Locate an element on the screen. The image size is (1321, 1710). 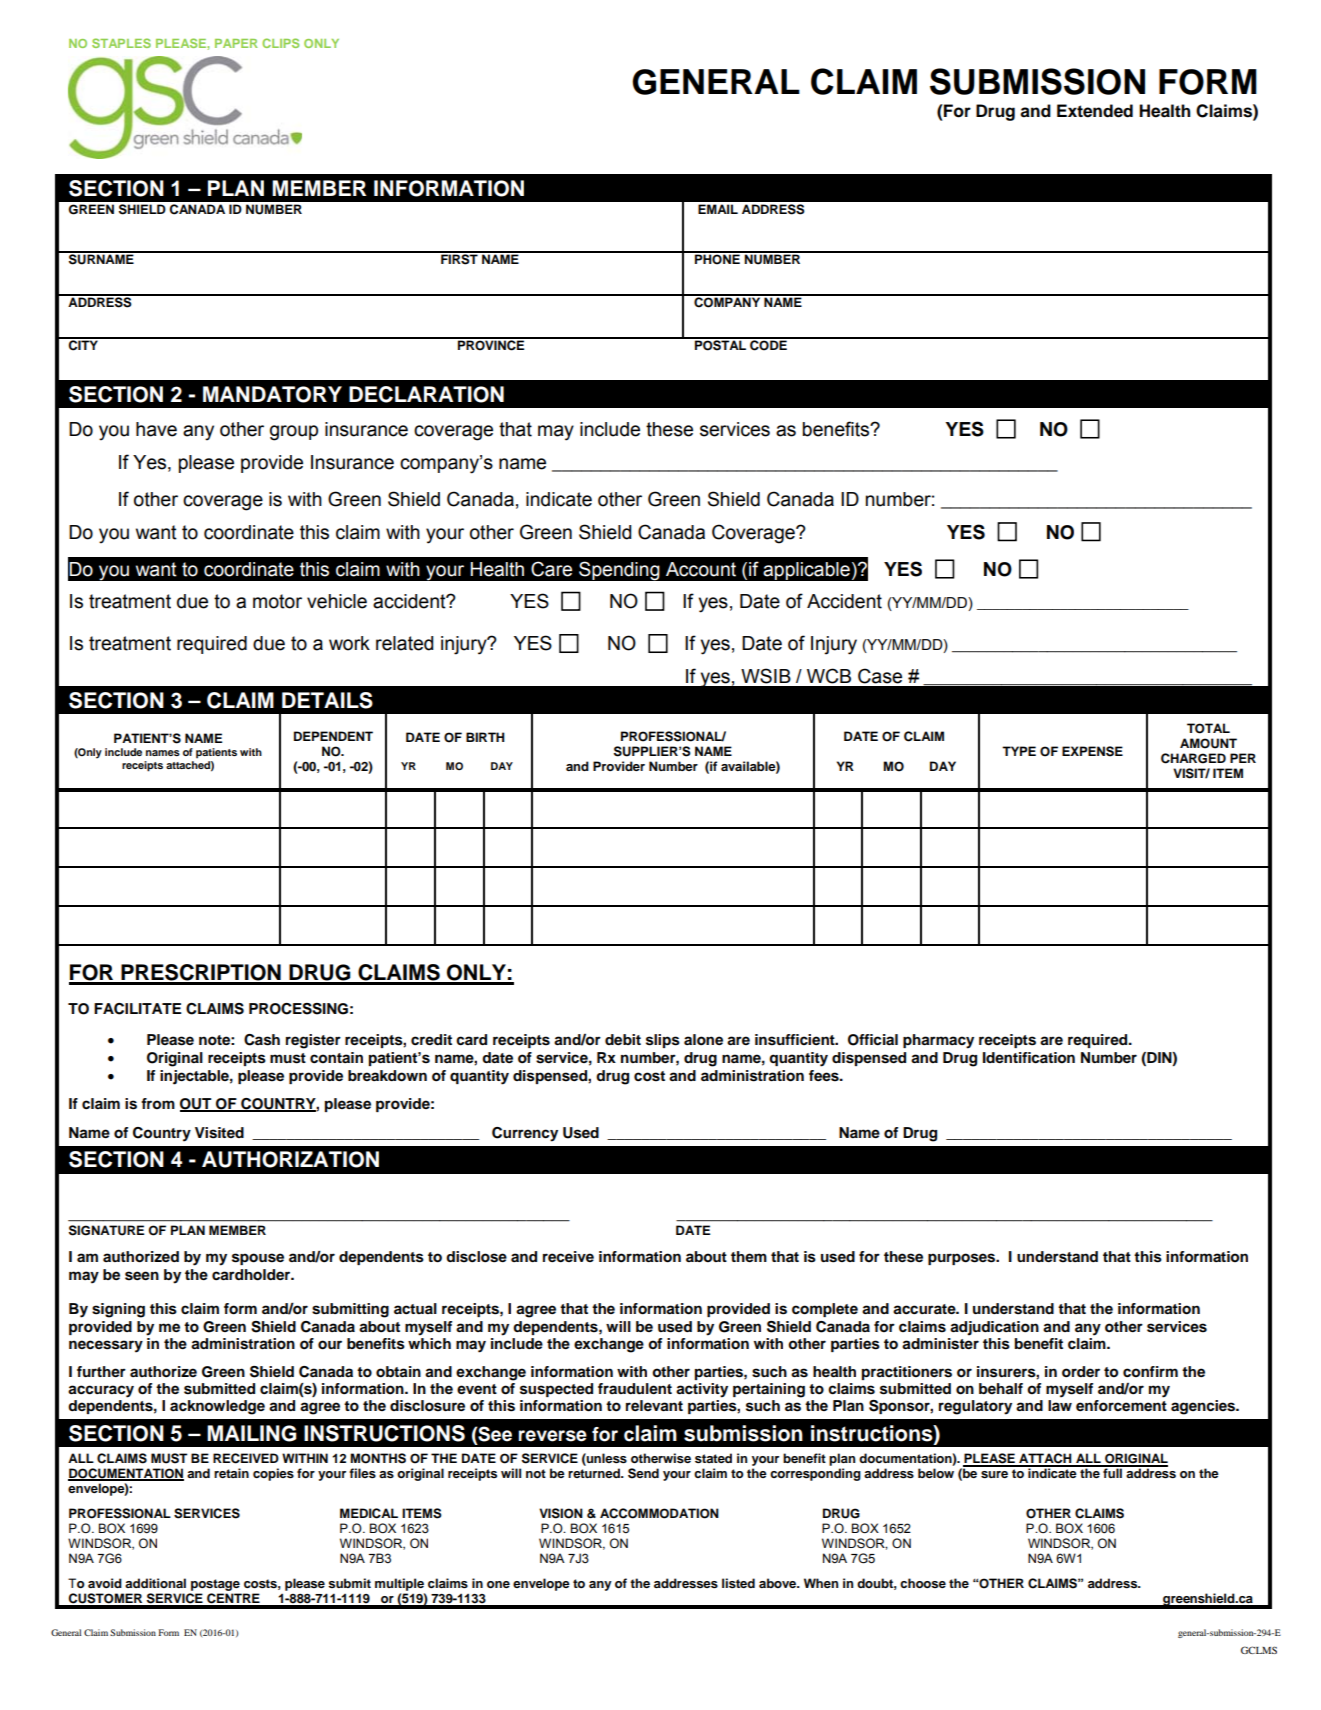
motor is located at coordinates (277, 601).
